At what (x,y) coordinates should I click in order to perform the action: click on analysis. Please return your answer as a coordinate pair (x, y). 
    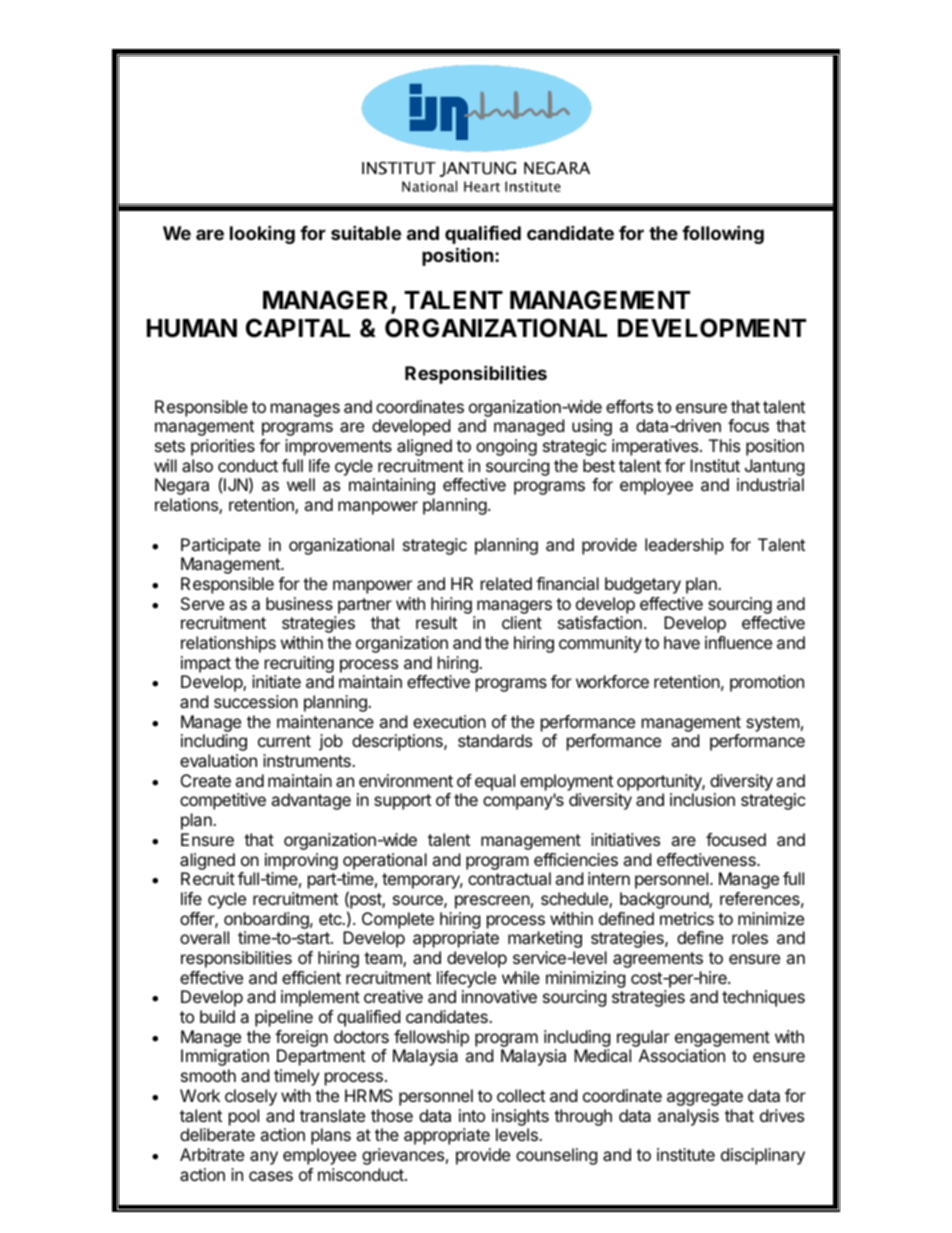
    Looking at the image, I should click on (688, 1117).
